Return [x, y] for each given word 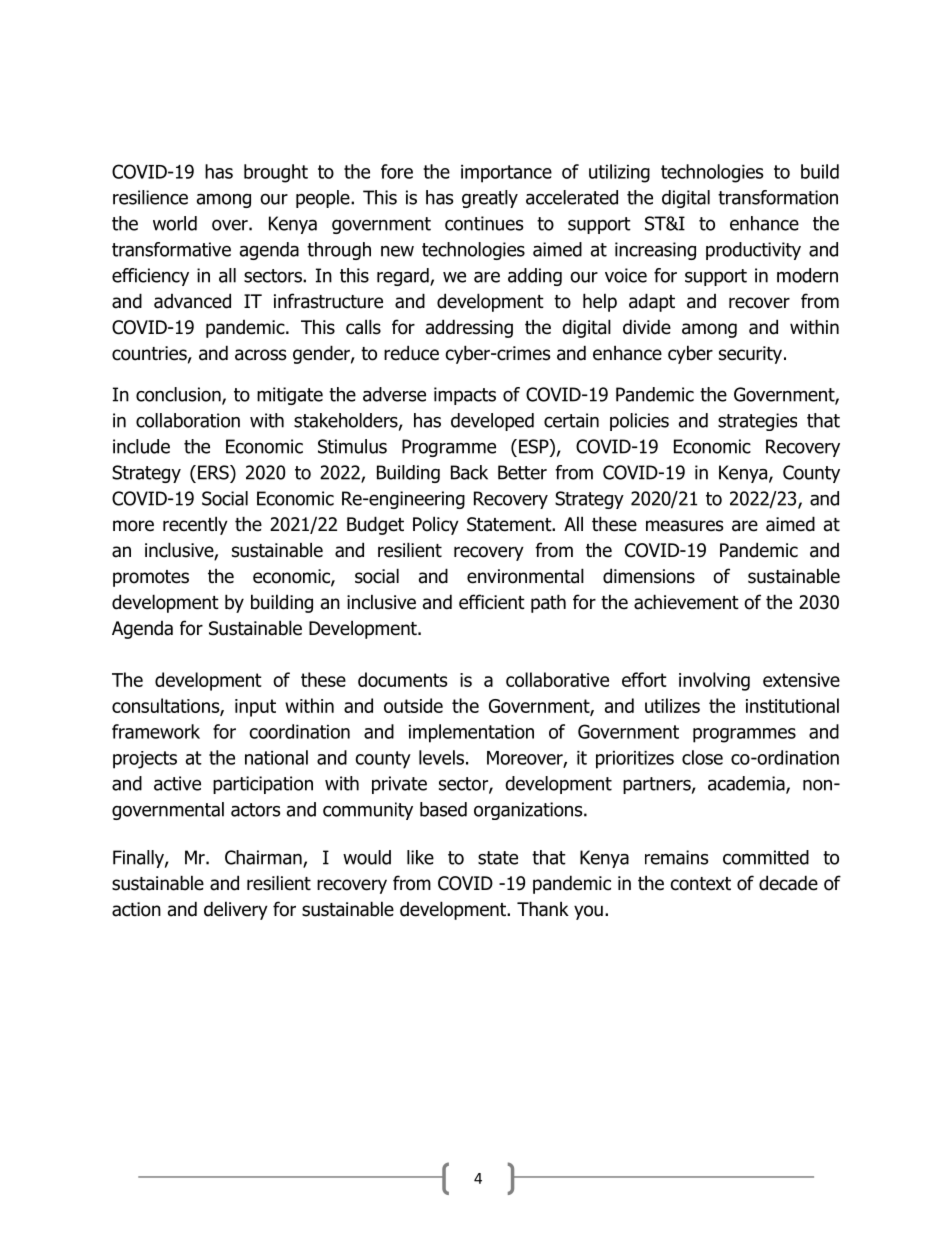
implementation [471, 733]
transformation [778, 197]
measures [684, 526]
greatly [490, 199]
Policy [436, 525]
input [255, 708]
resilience [150, 197]
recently [195, 525]
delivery [236, 910]
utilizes [672, 705]
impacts [465, 396]
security [752, 355]
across [260, 355]
